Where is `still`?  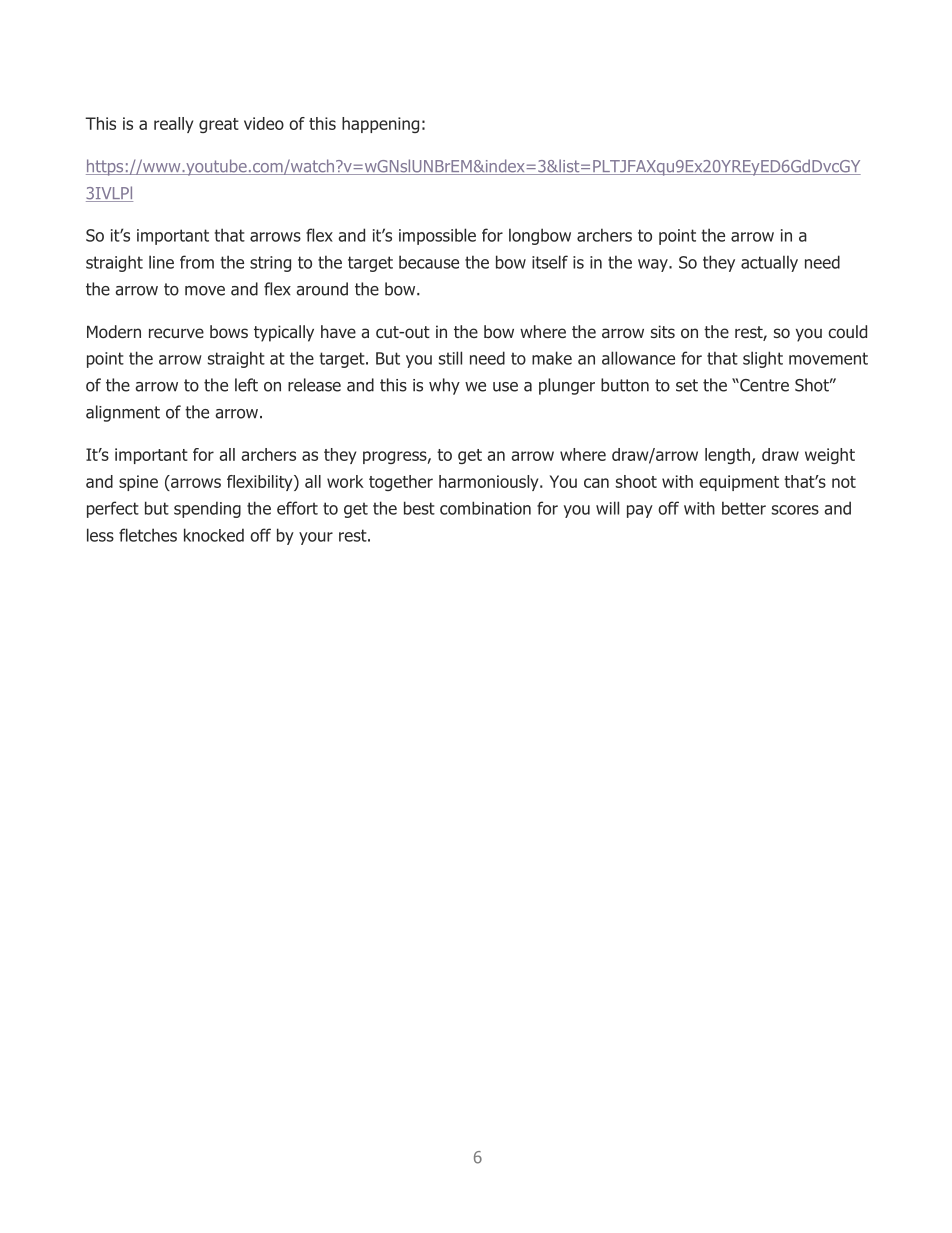 still is located at coordinates (450, 358).
